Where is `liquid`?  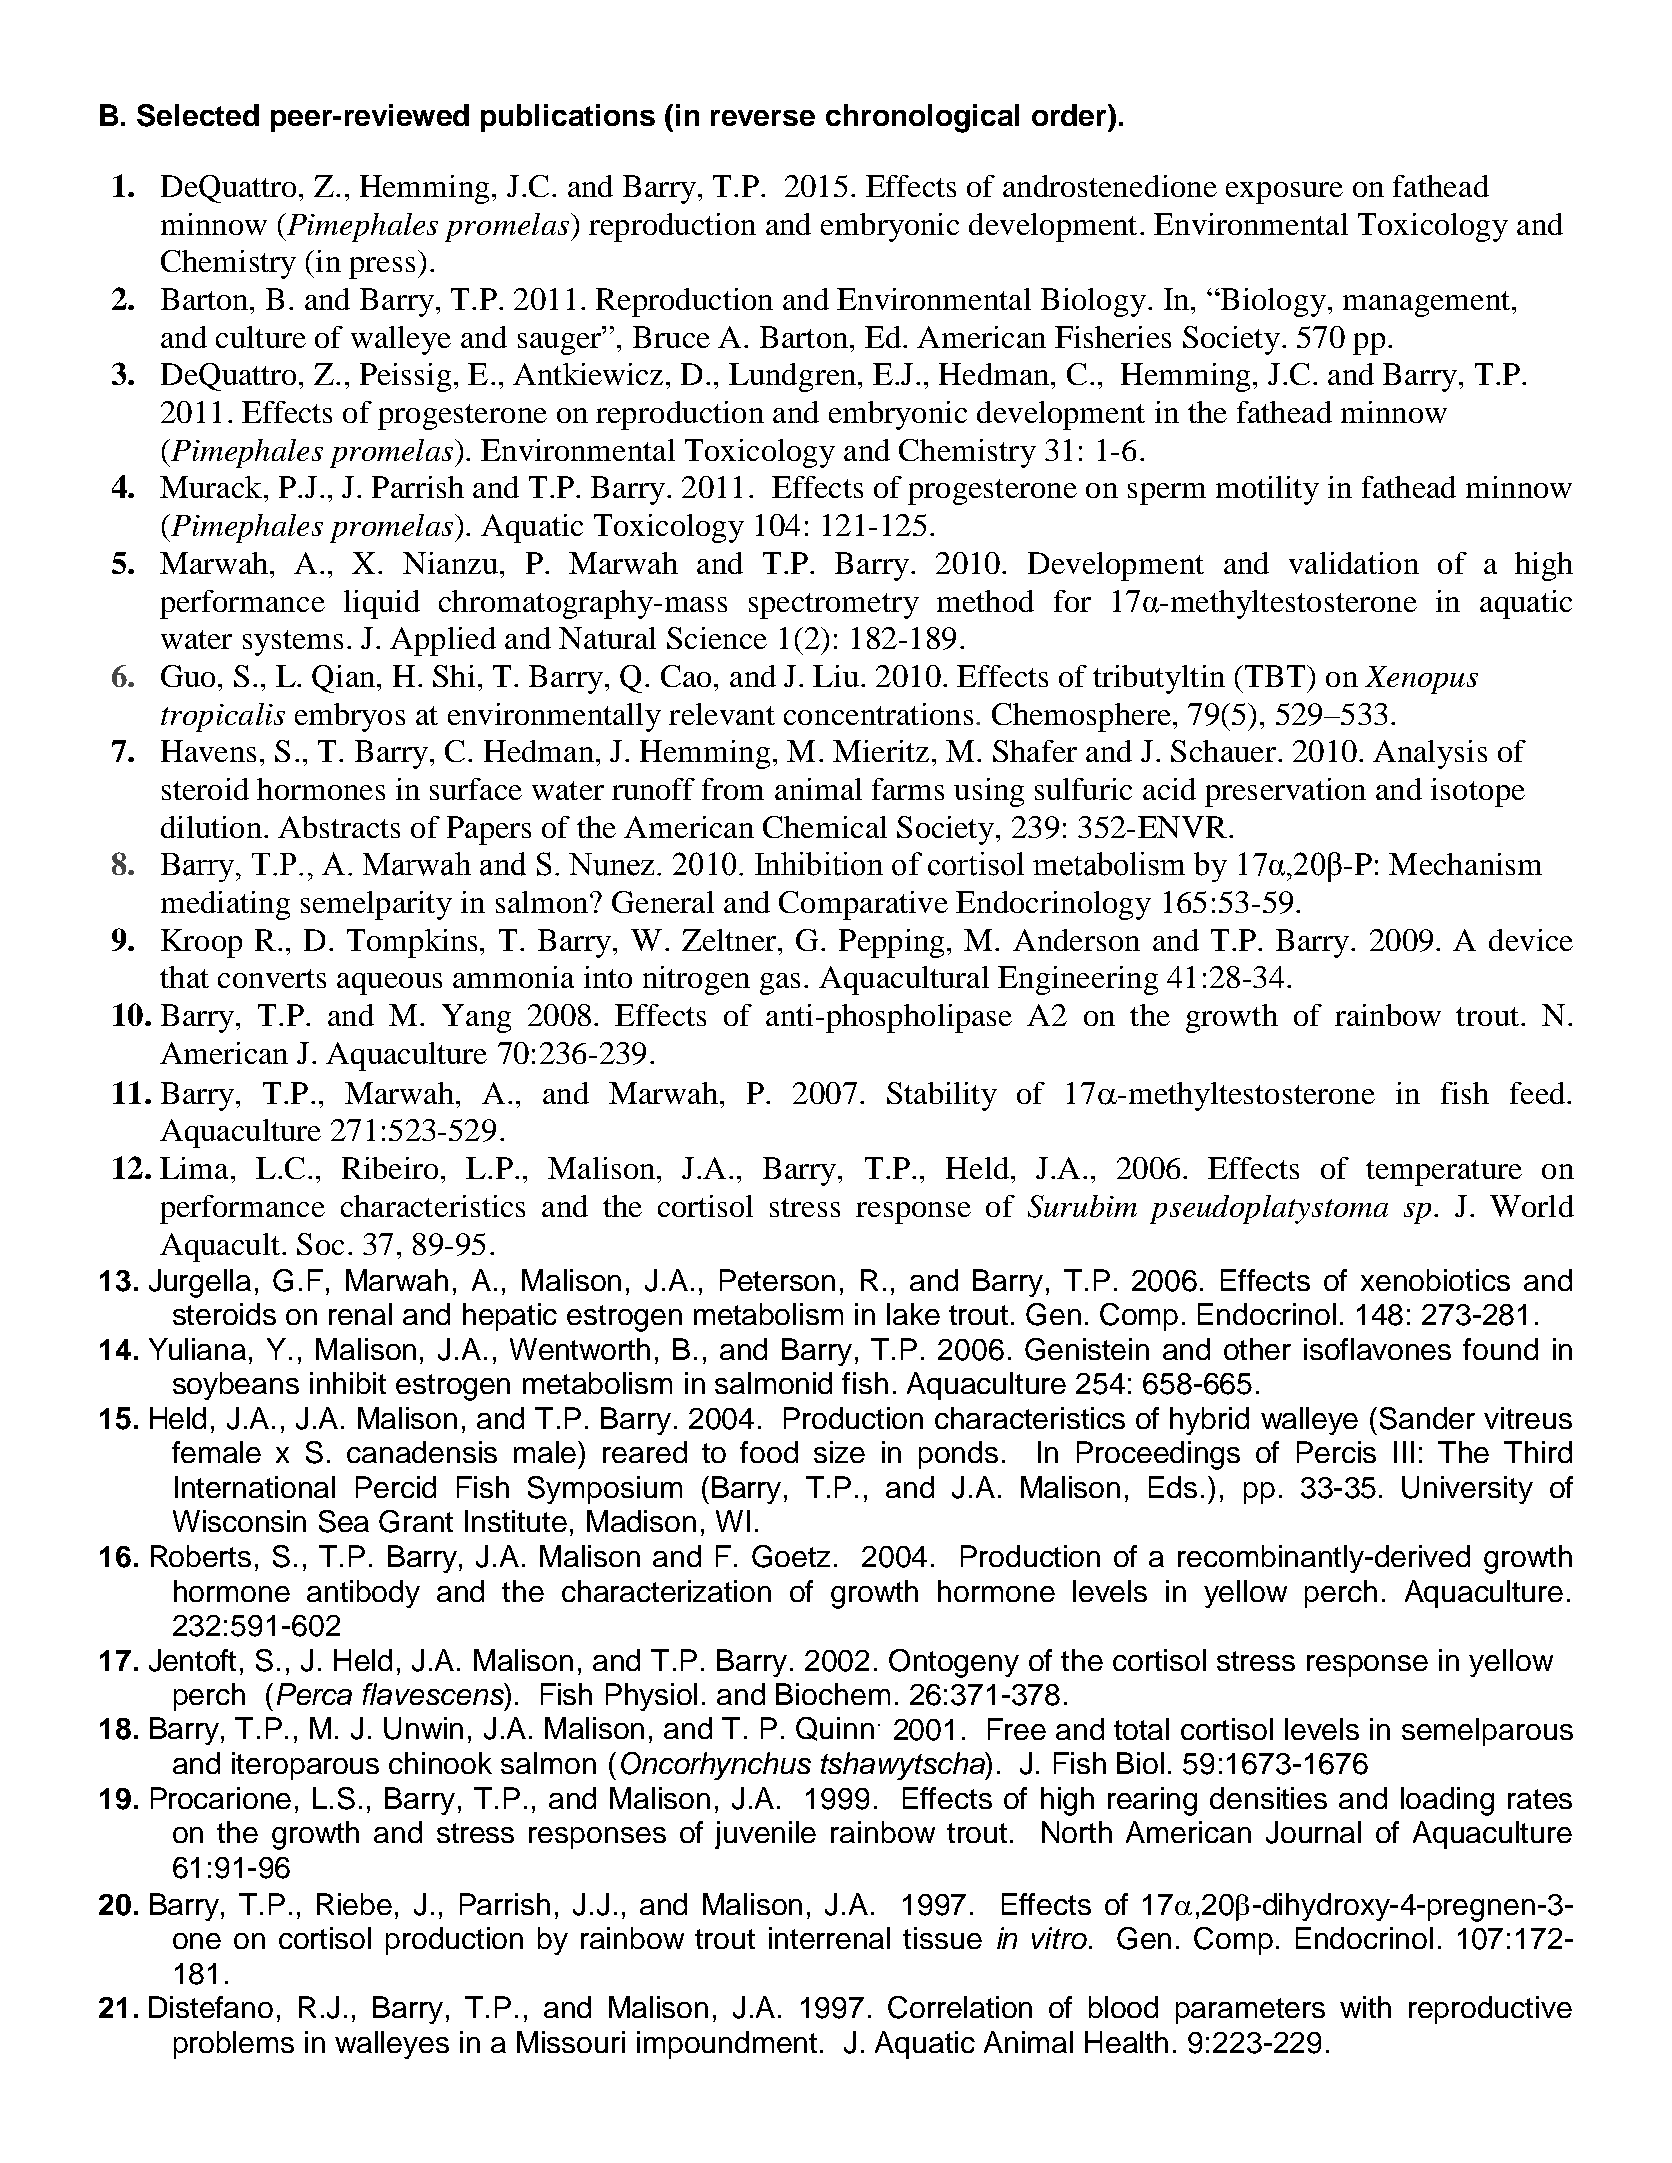
liquid is located at coordinates (382, 604).
